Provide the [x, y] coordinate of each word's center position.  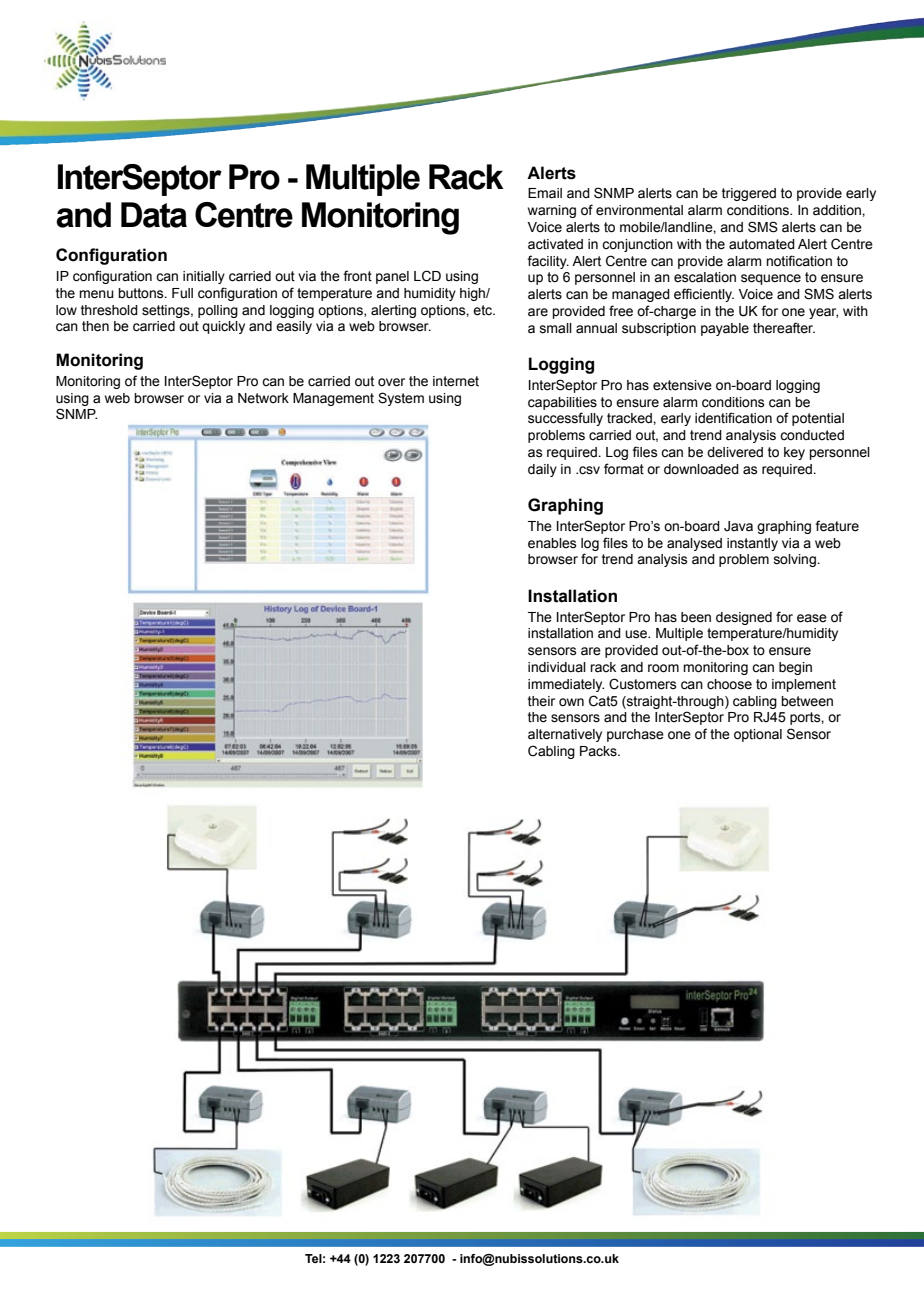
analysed [694, 544]
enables [552, 543]
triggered [749, 194]
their [541, 701]
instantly [752, 544]
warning [552, 211]
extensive [682, 385]
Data [154, 215]
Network [263, 398]
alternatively [565, 735]
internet [456, 381]
